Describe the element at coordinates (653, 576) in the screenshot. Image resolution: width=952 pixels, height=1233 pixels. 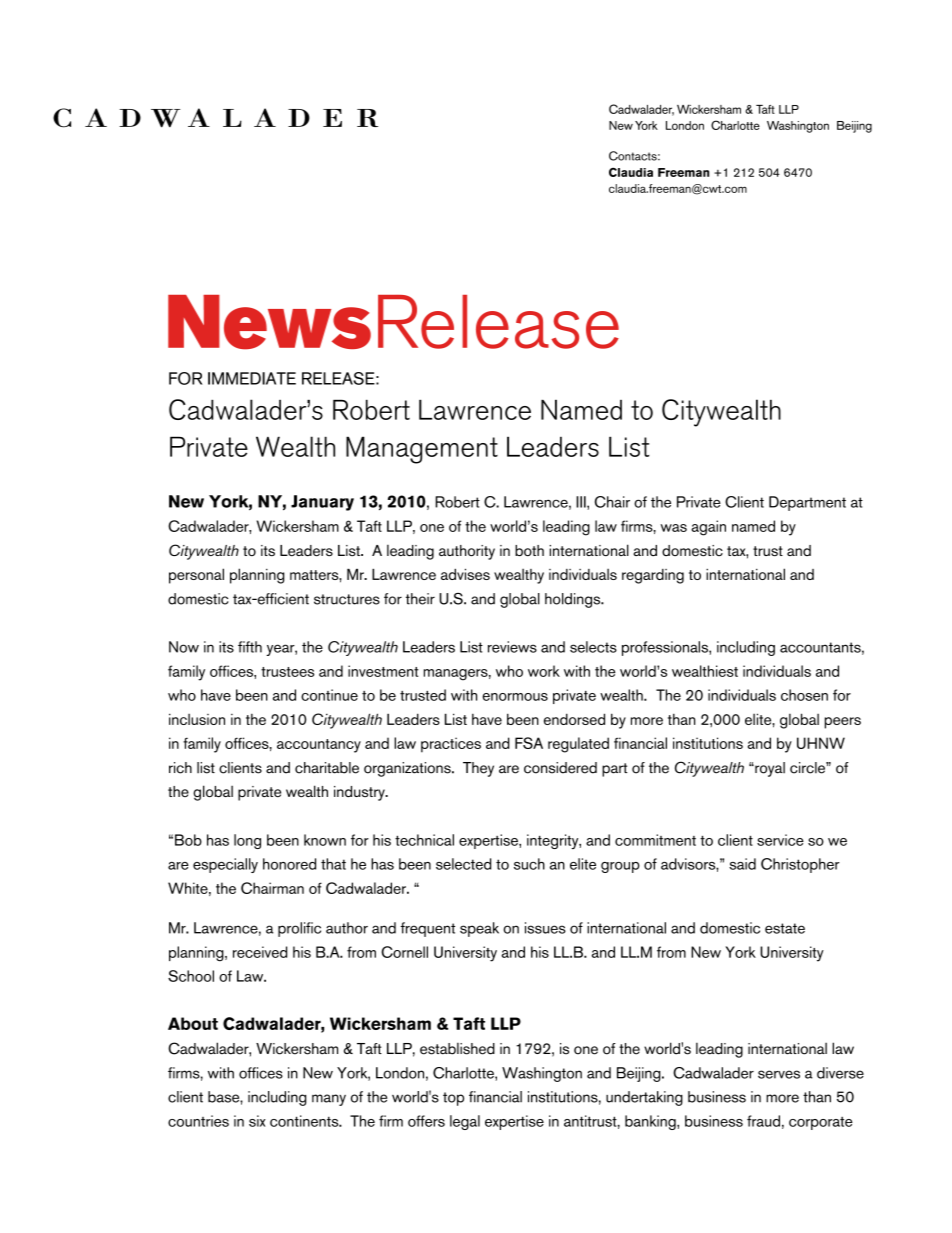
I see `regarding` at that location.
